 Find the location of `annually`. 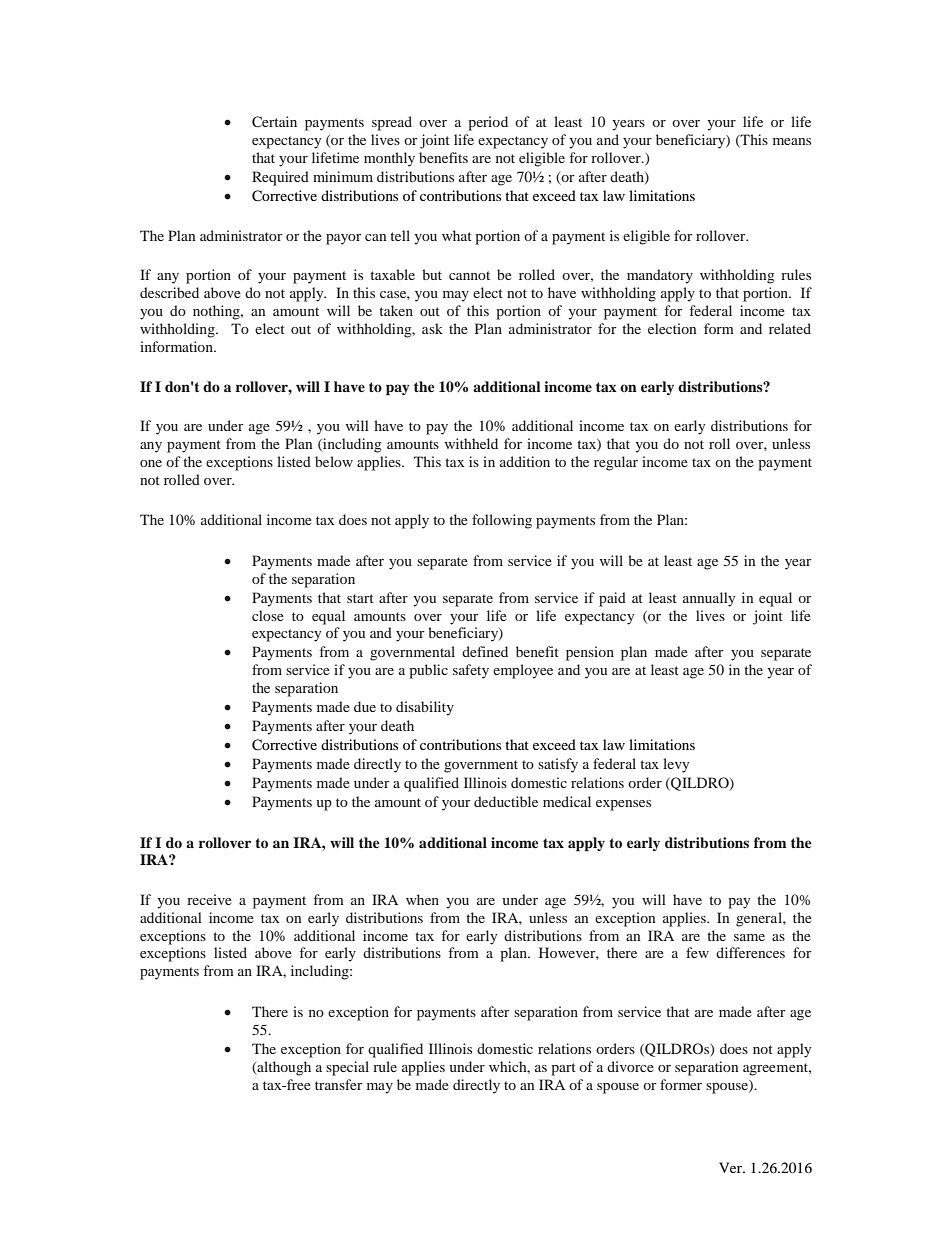

annually is located at coordinates (709, 599).
